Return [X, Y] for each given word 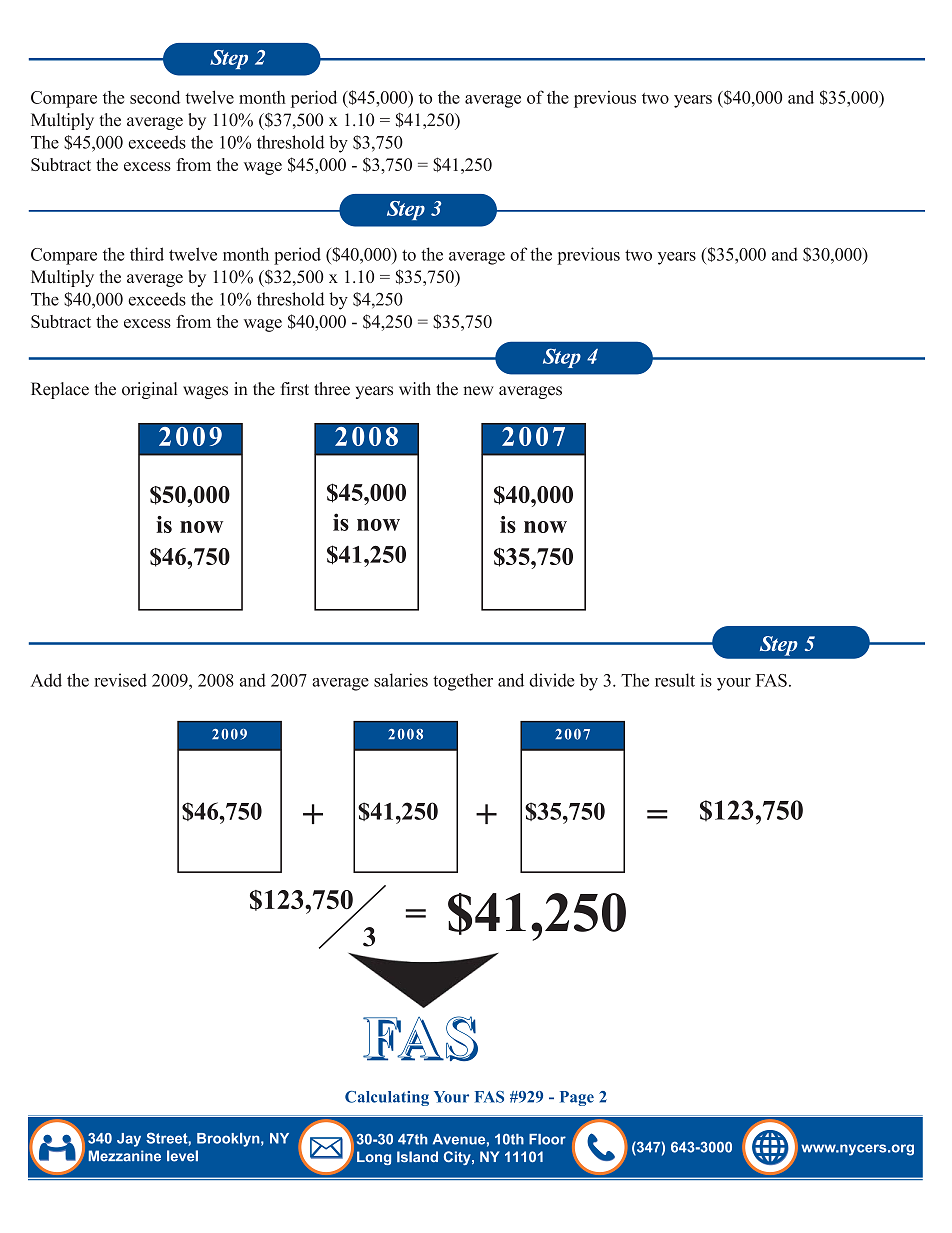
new [478, 391]
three [332, 389]
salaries [401, 680]
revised [120, 680]
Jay [129, 1140]
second [155, 97]
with [415, 388]
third [147, 254]
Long [374, 1158]
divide [552, 680]
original [149, 390]
